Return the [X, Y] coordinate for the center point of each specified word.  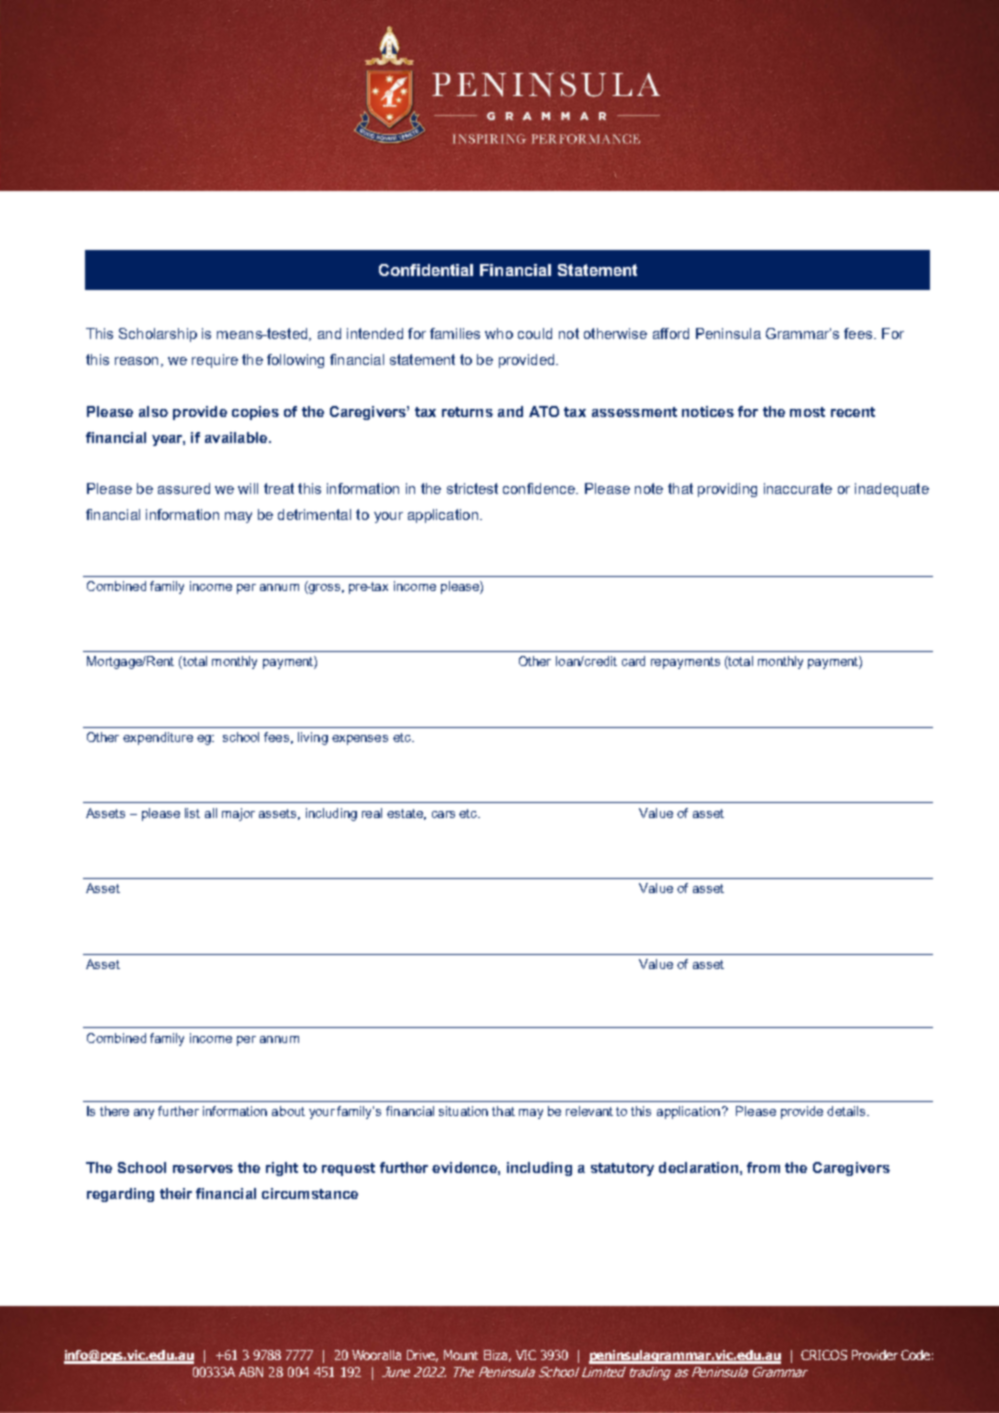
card [633, 661]
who [499, 333]
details [847, 1111]
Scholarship [158, 335]
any [144, 1114]
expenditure [158, 738]
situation [463, 1111]
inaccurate [798, 488]
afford [671, 333]
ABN [251, 1372]
